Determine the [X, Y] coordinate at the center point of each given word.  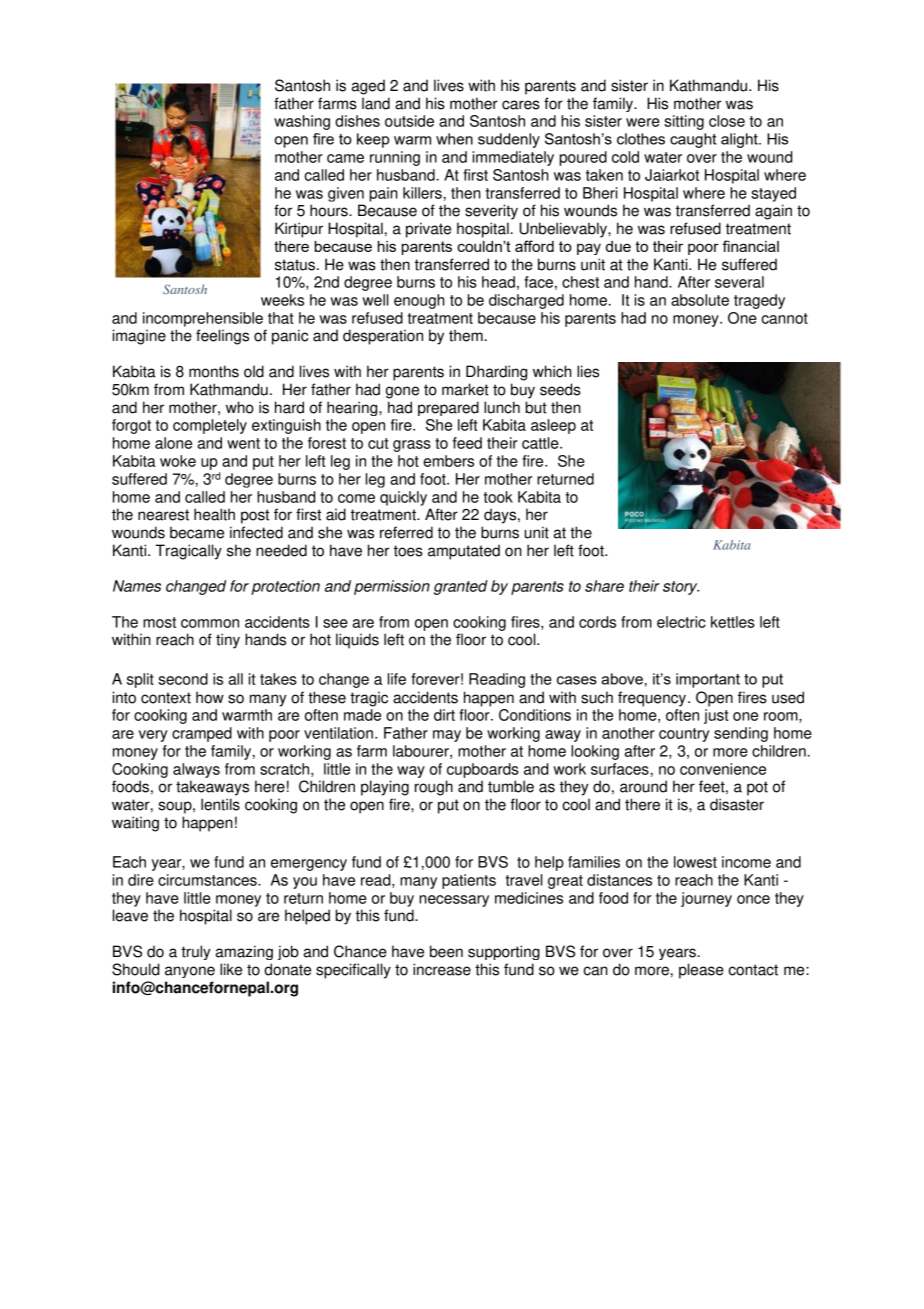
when [454, 139]
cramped [202, 734]
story [681, 588]
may [447, 736]
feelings [222, 337]
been [446, 951]
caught [693, 140]
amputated [464, 552]
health [214, 514]
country [684, 735]
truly [196, 952]
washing [302, 122]
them [466, 335]
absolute [700, 300]
